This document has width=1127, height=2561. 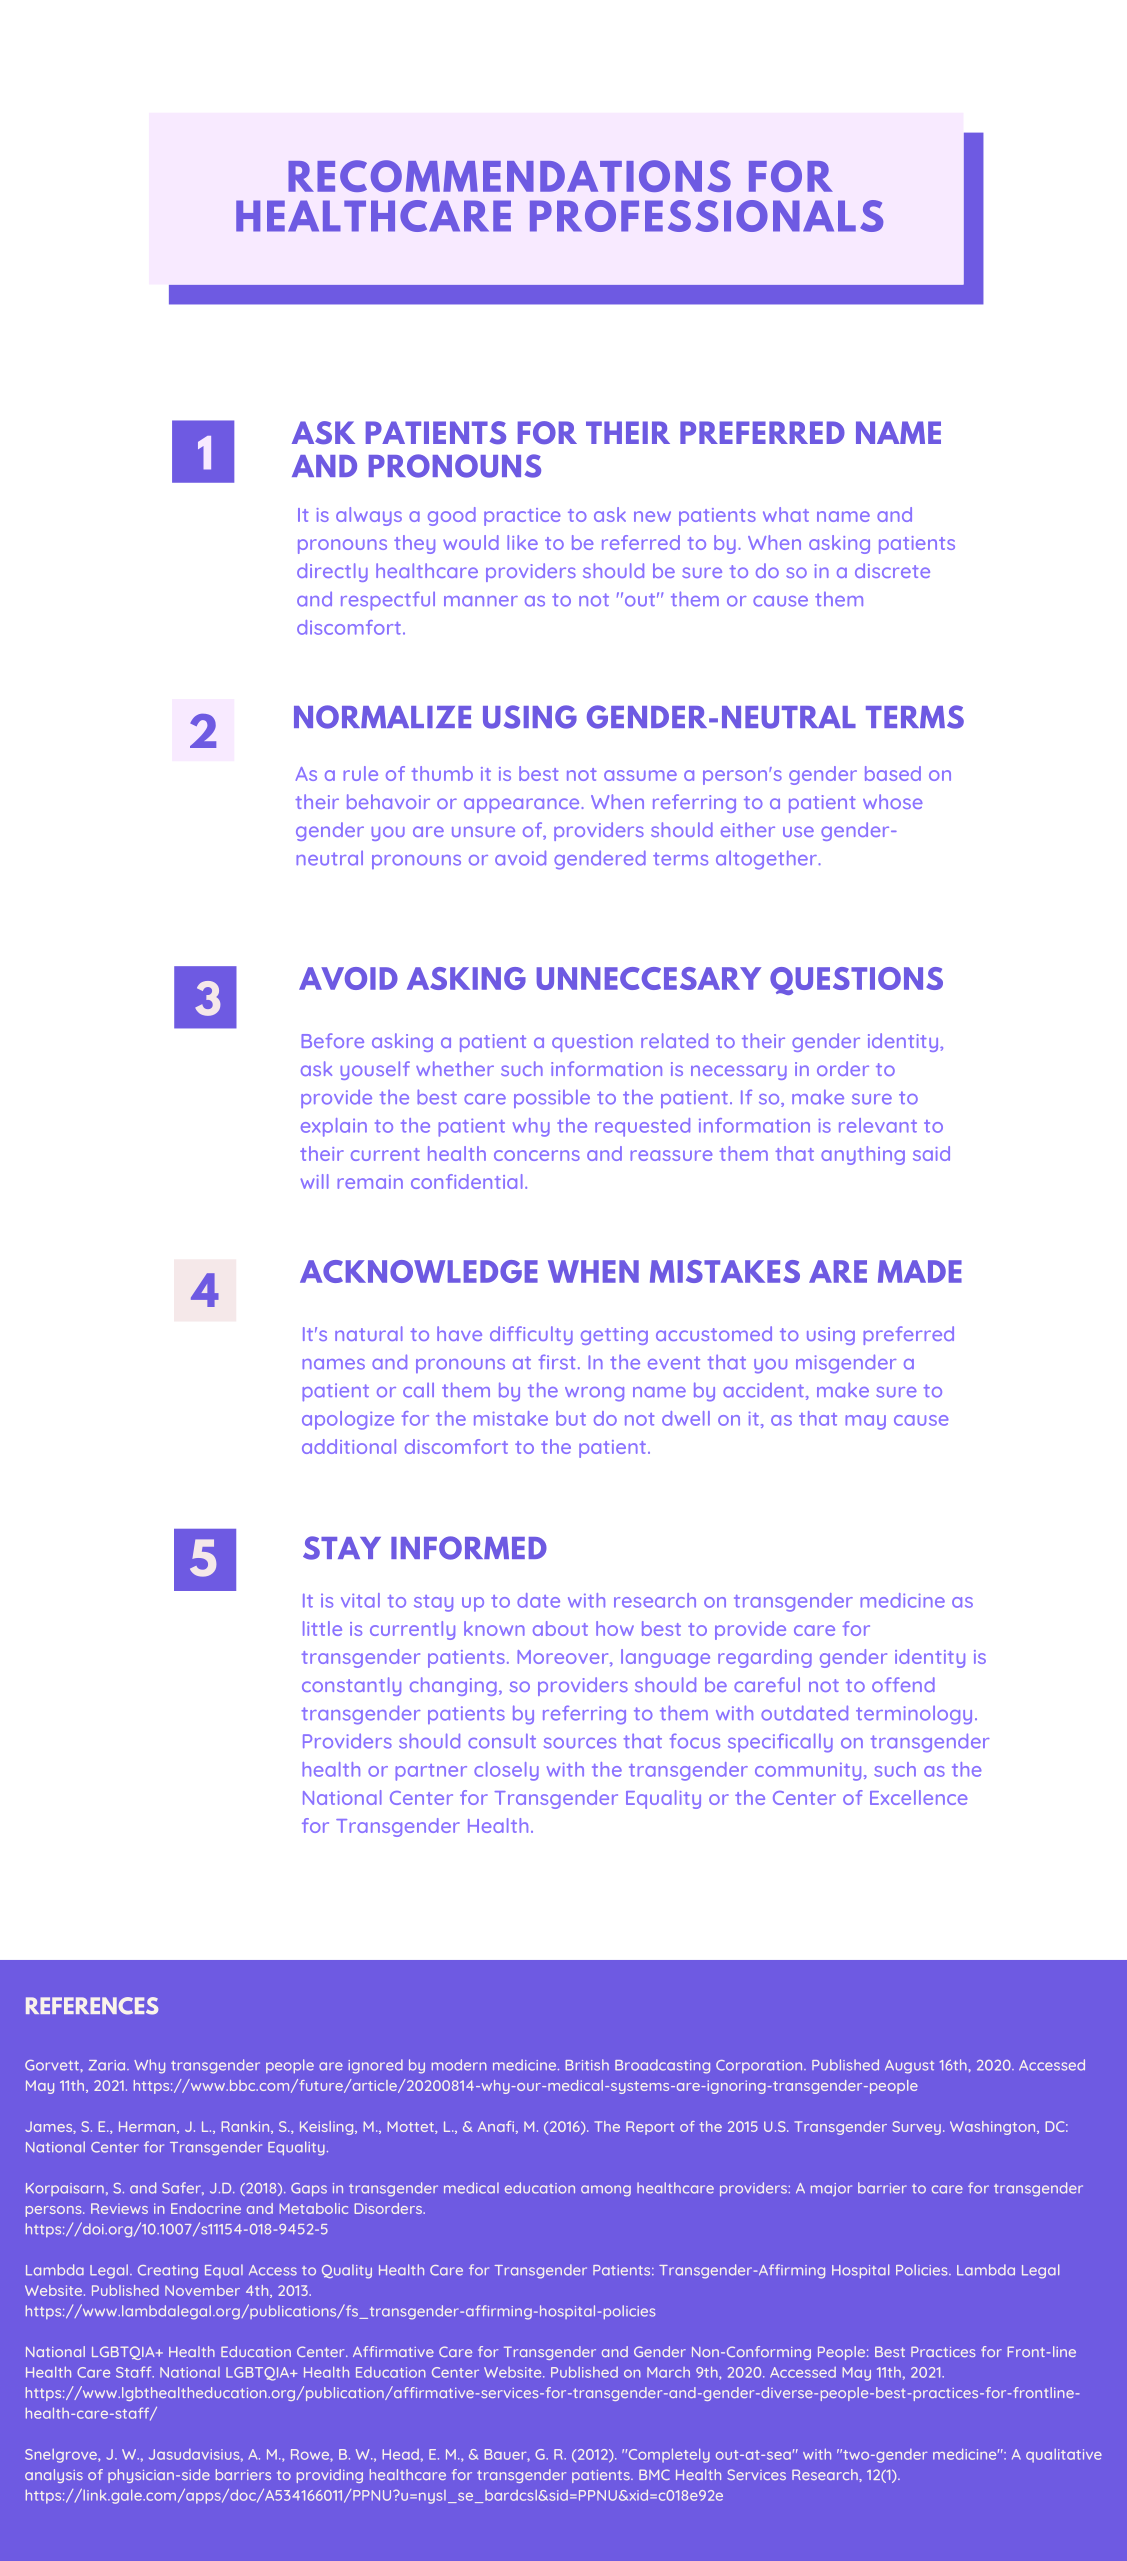 What do you see at coordinates (481, 601) in the document?
I see `manner` at bounding box center [481, 601].
